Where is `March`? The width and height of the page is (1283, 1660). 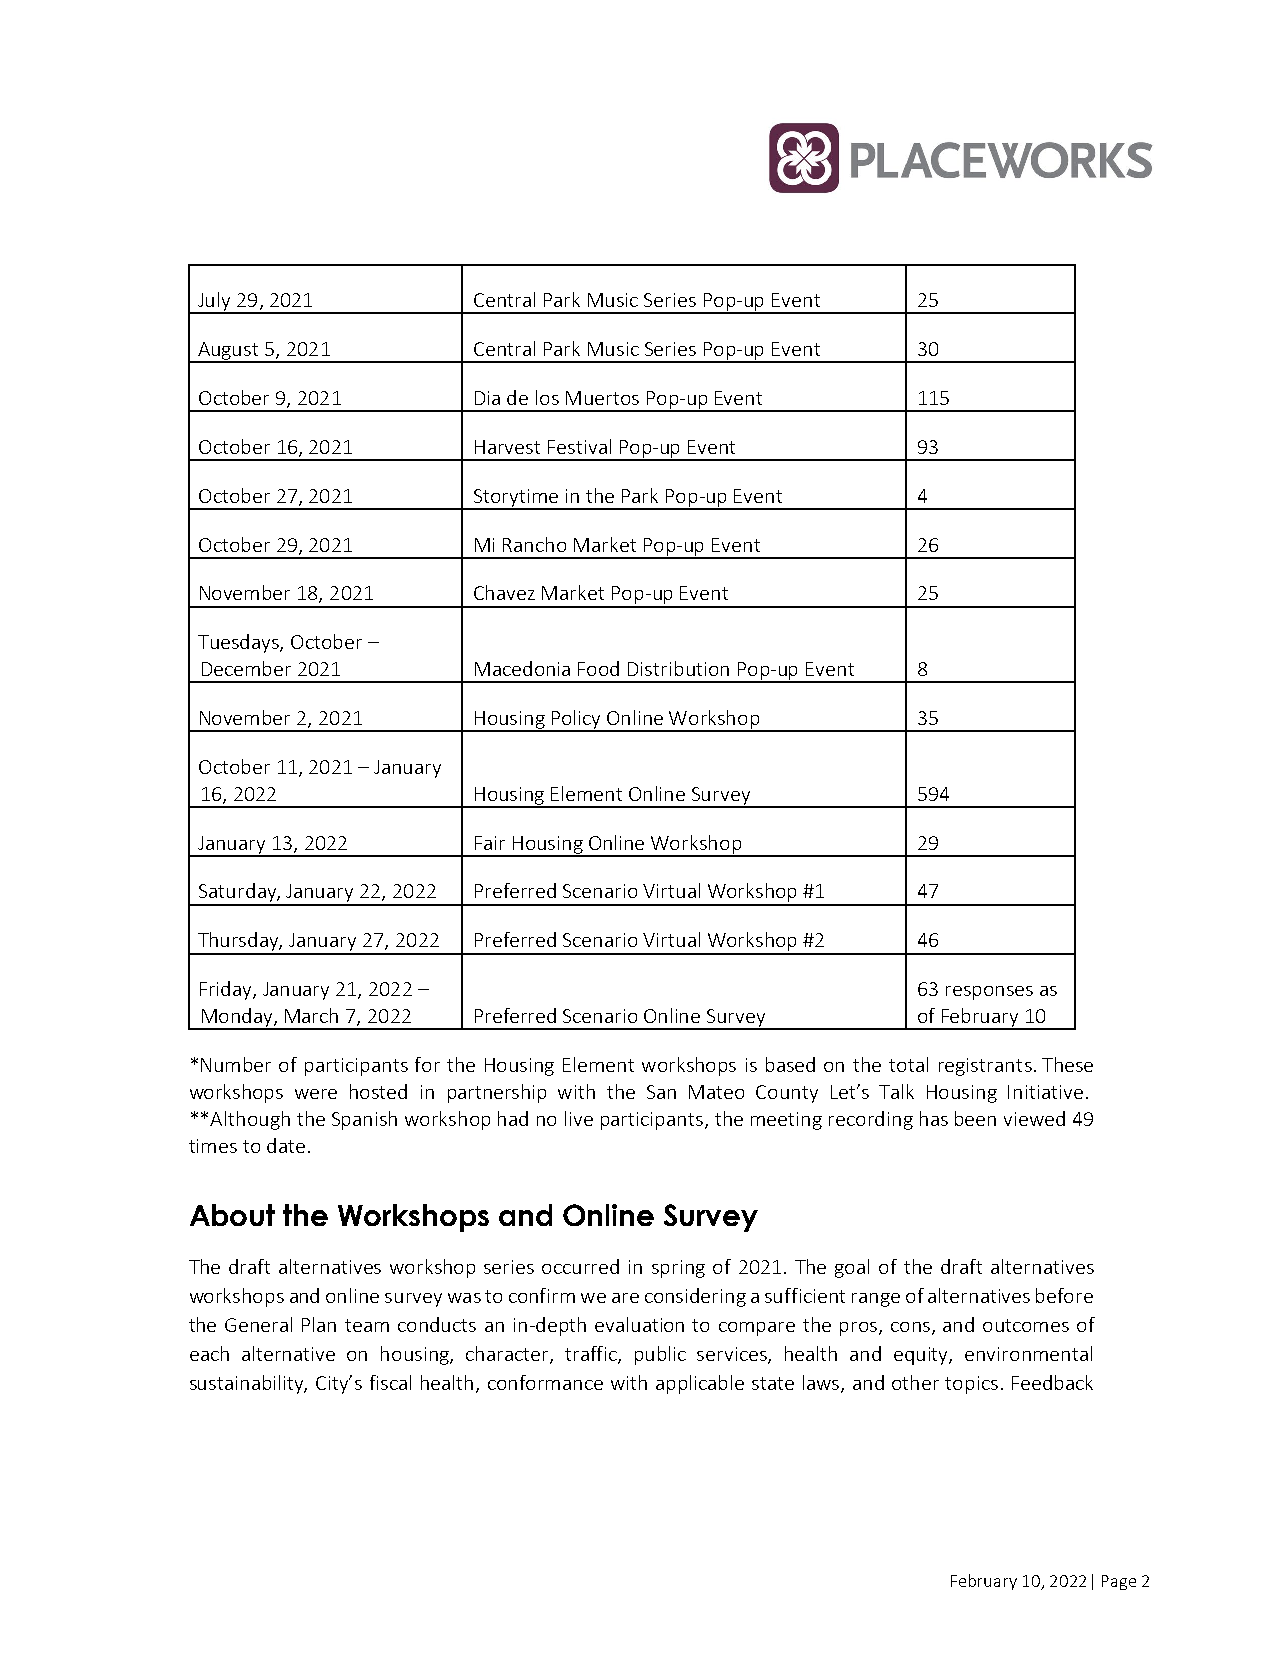 March is located at coordinates (311, 1015).
